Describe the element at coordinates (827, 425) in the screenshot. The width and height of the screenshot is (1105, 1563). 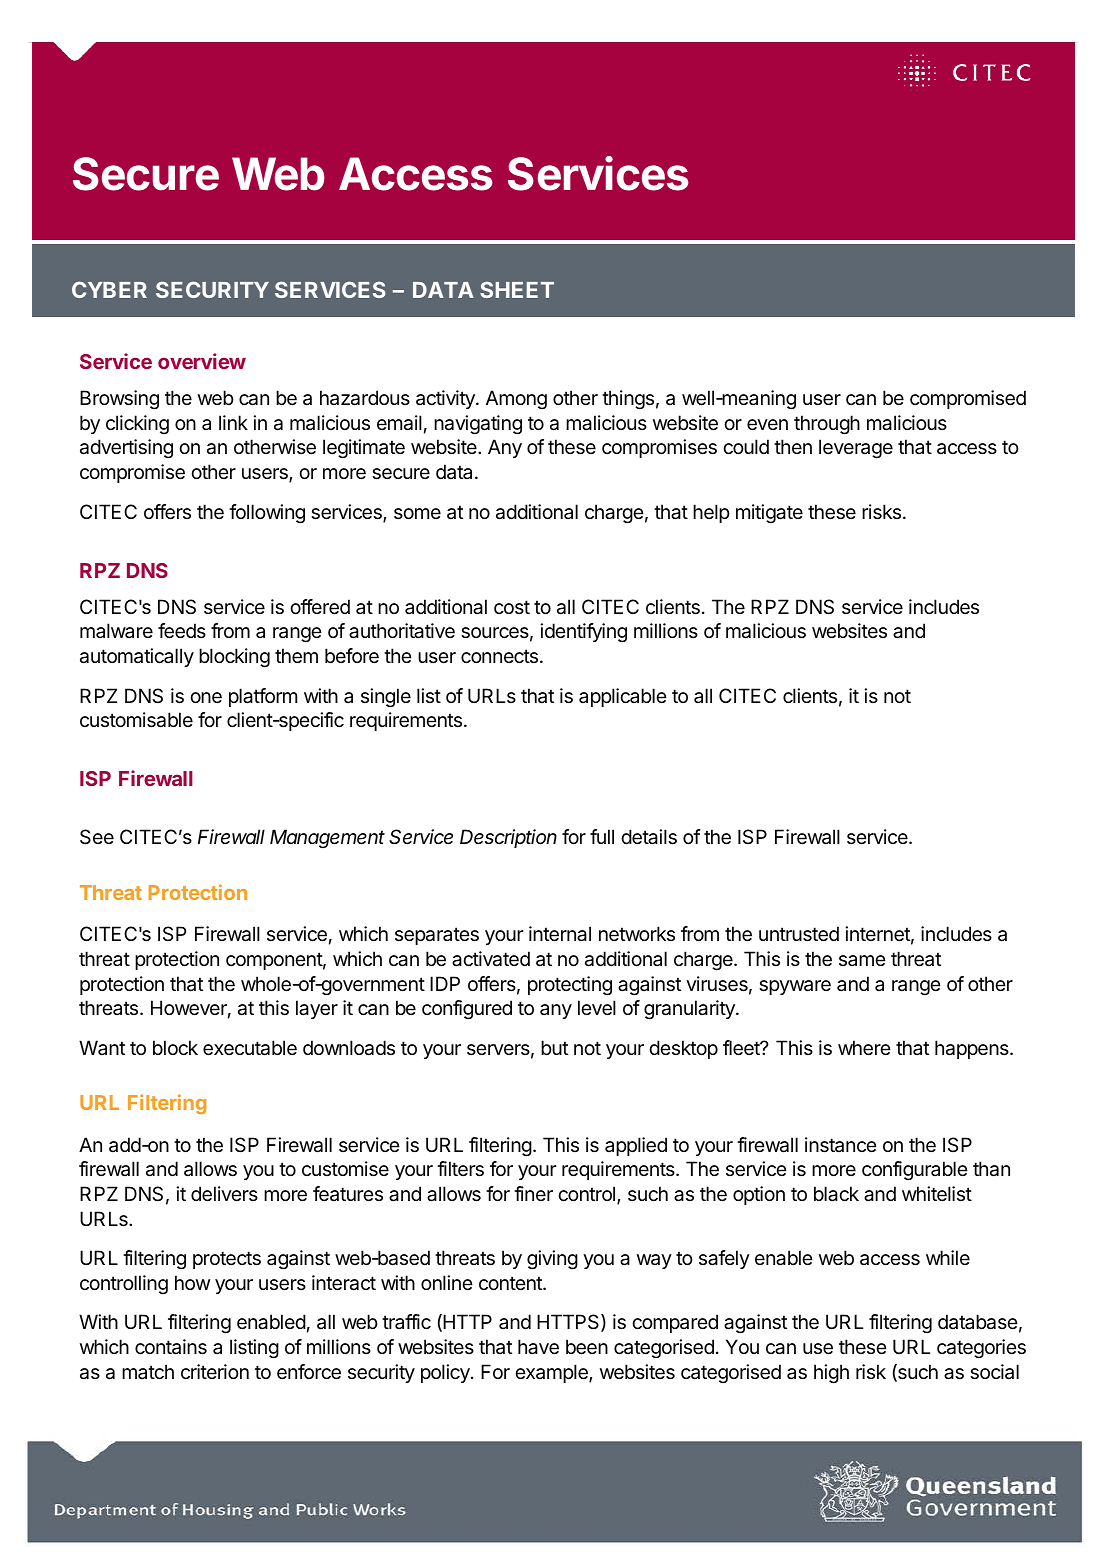
I see `through` at that location.
